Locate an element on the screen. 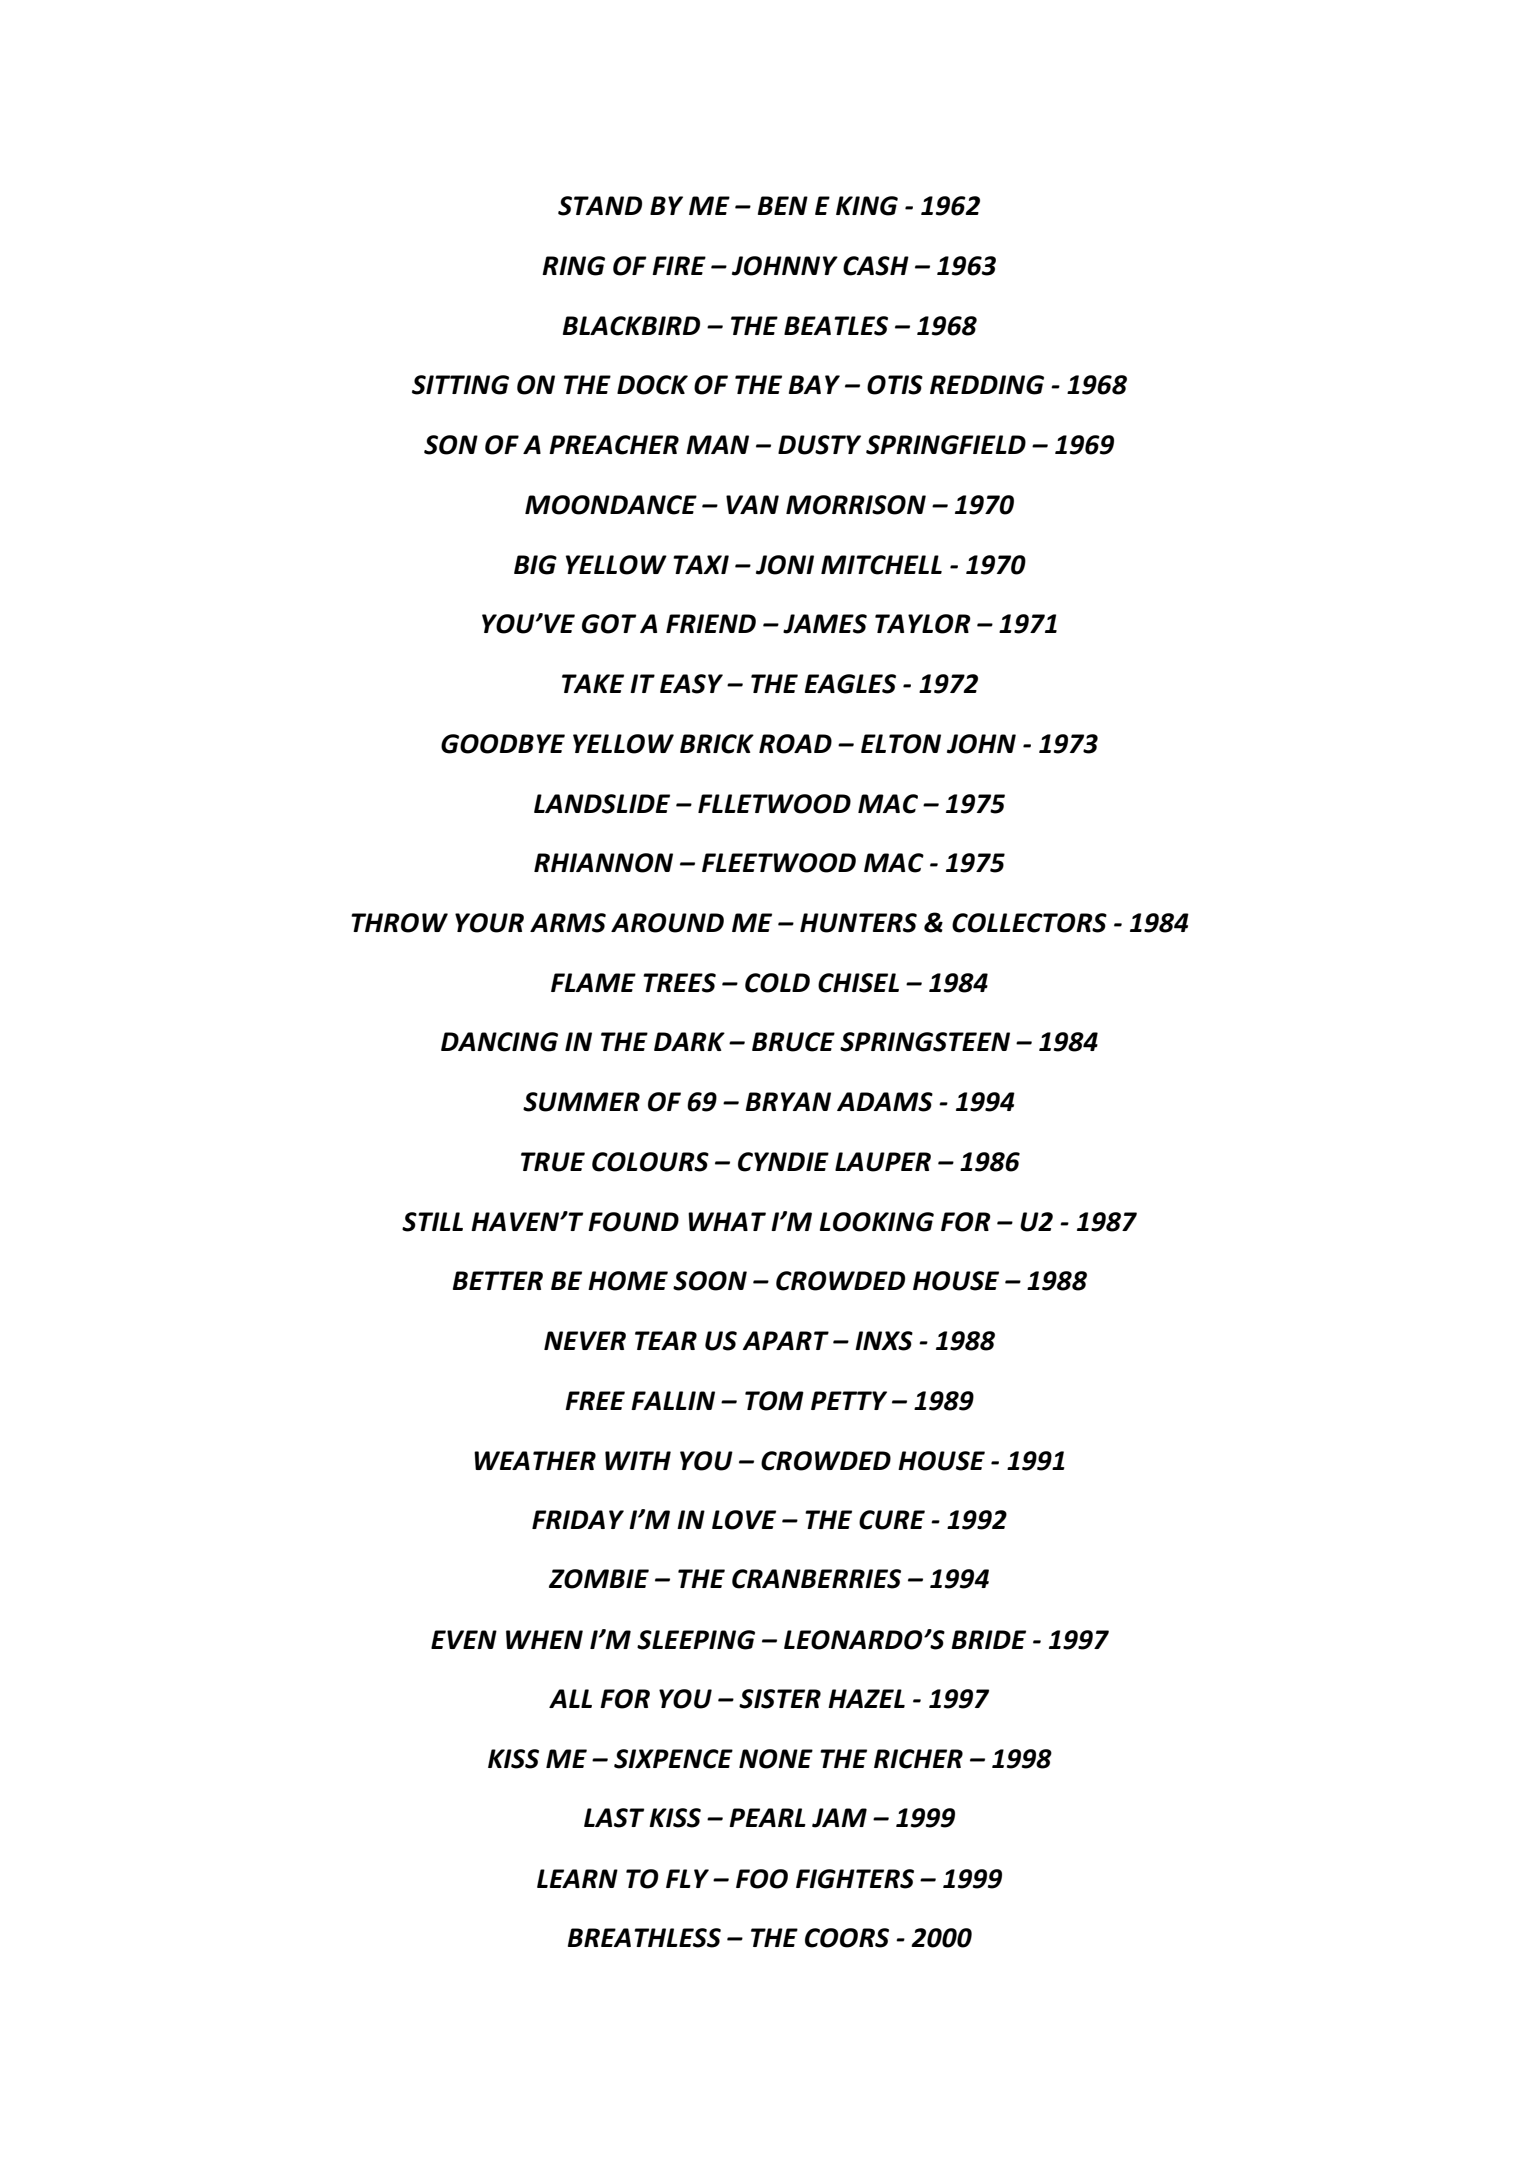 This screenshot has height=2172, width=1536. GOODBYE is located at coordinates (503, 744).
